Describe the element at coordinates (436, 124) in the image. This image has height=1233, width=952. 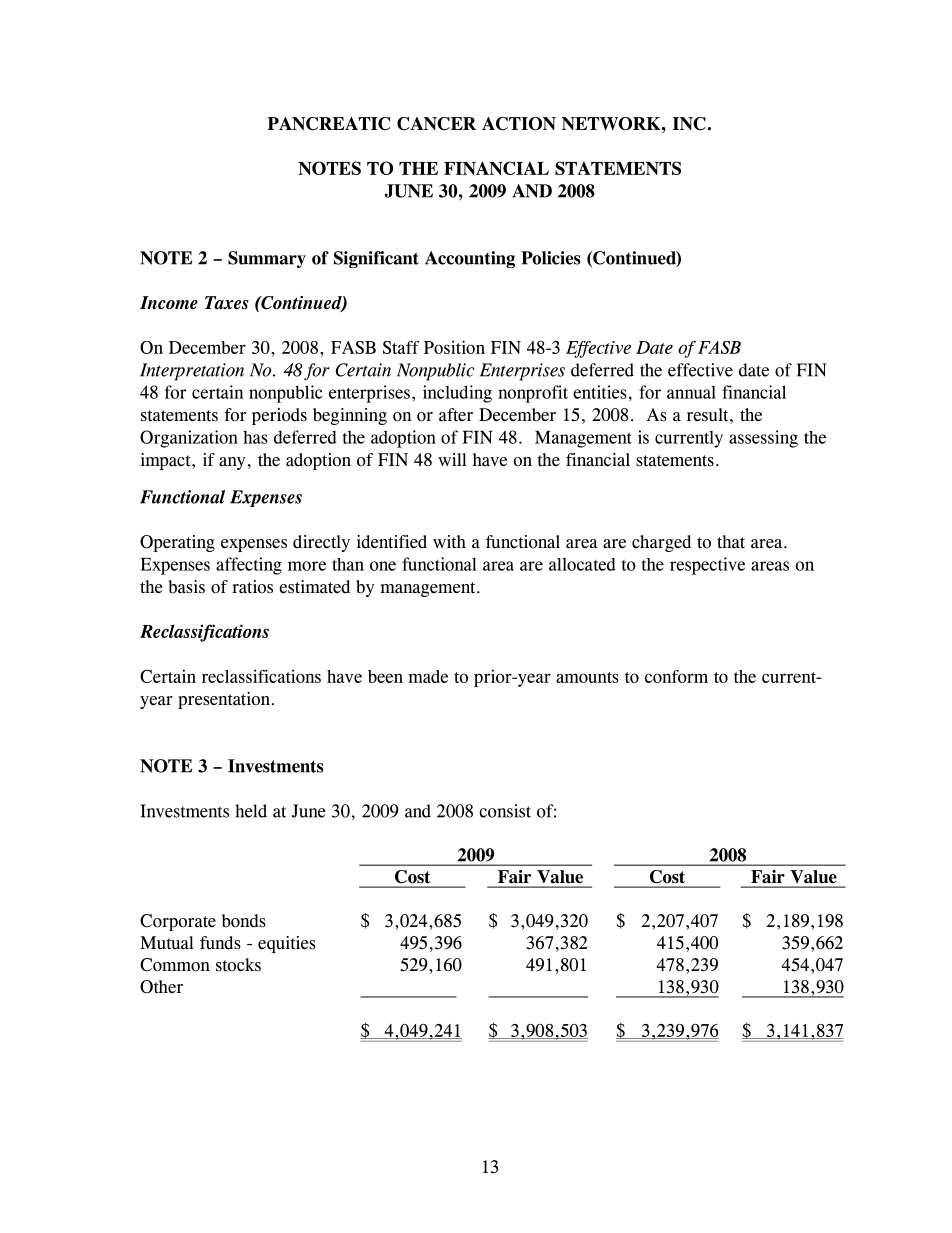
I see `CANCER` at that location.
